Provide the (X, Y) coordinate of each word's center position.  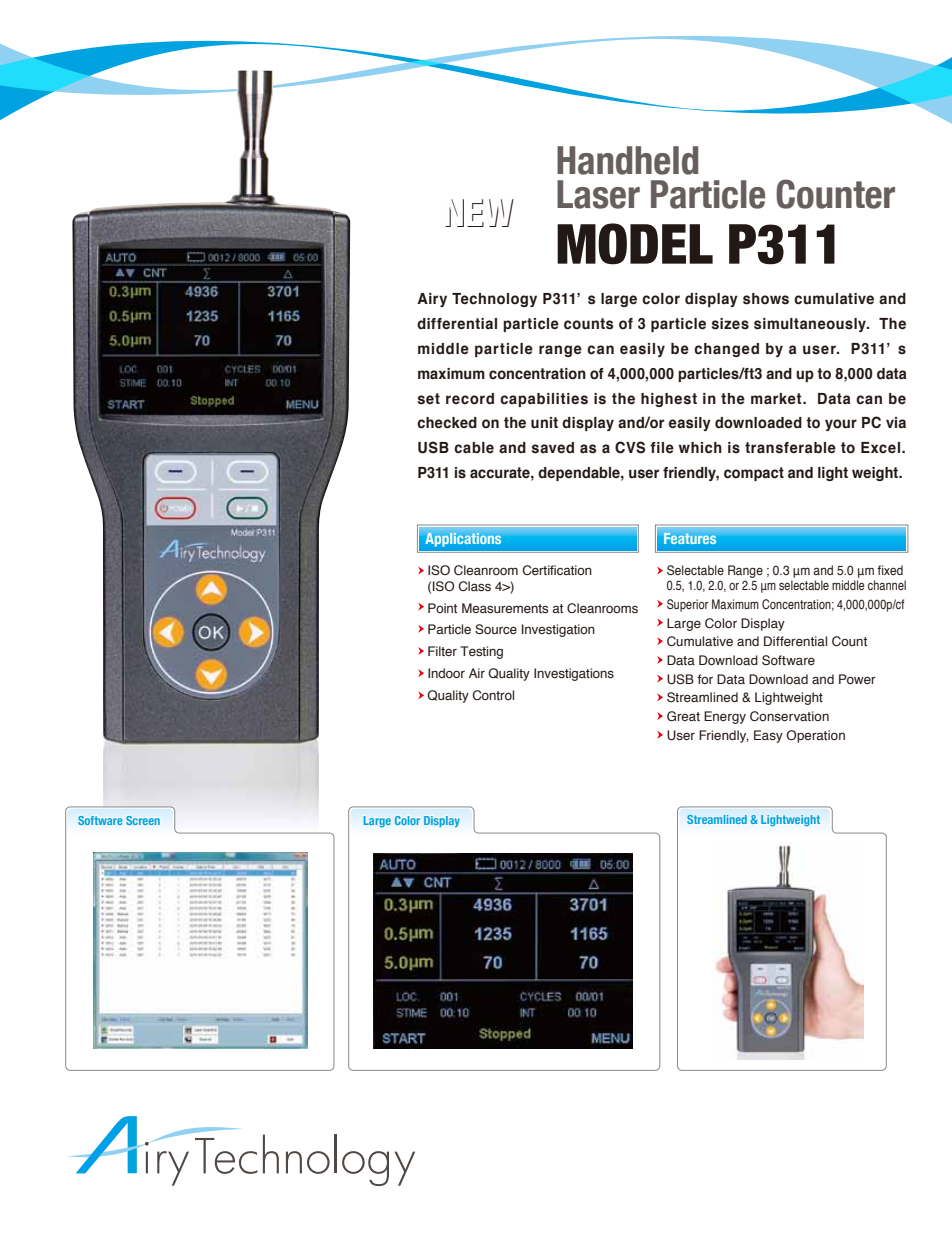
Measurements (505, 608)
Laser (598, 194)
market (777, 398)
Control (493, 695)
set (429, 399)
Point (442, 608)
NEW (479, 213)
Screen (143, 820)
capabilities (544, 400)
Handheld (627, 160)
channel (887, 585)
